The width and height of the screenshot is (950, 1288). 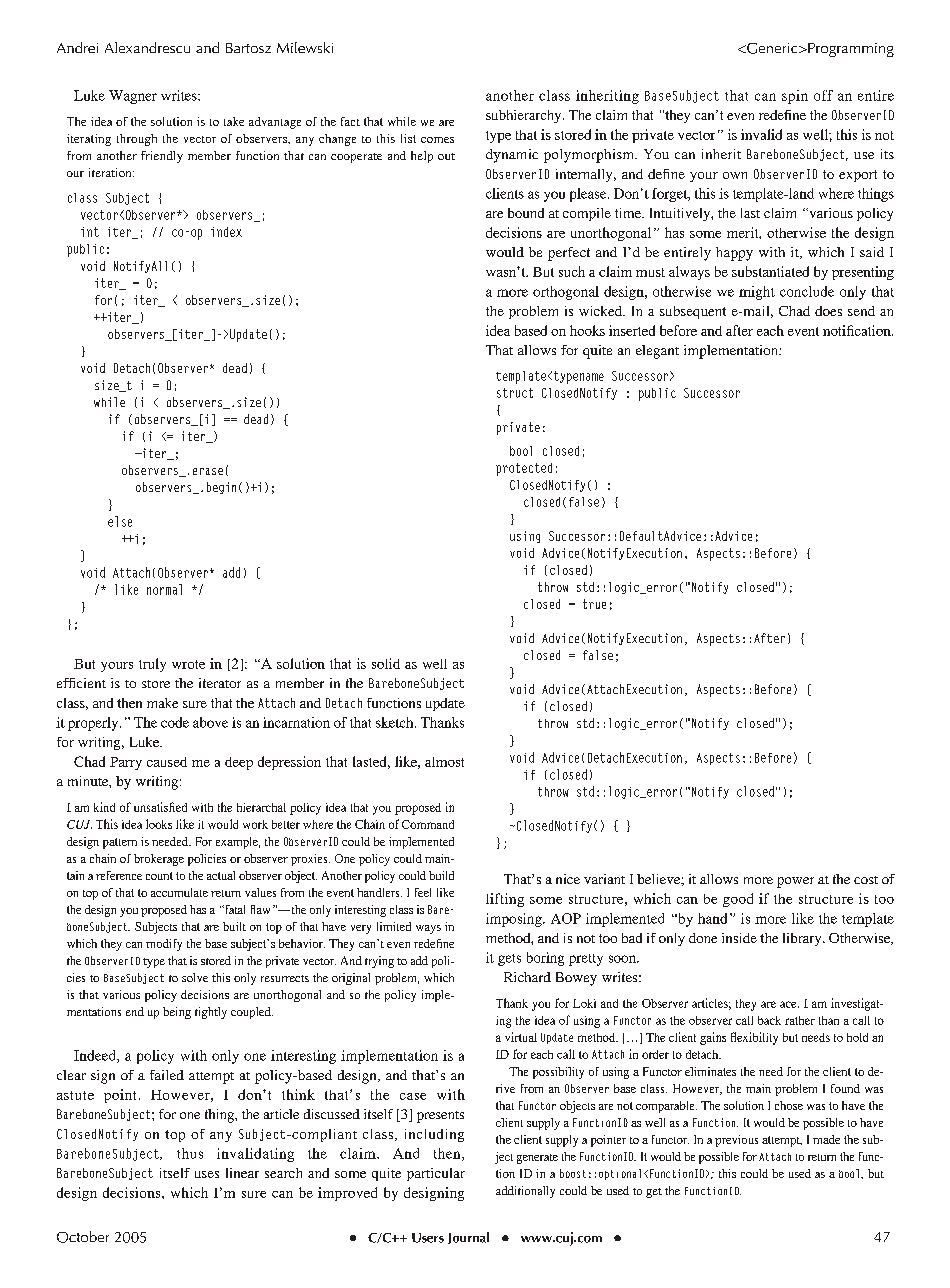 I want to click on uses, so click(x=207, y=1174).
